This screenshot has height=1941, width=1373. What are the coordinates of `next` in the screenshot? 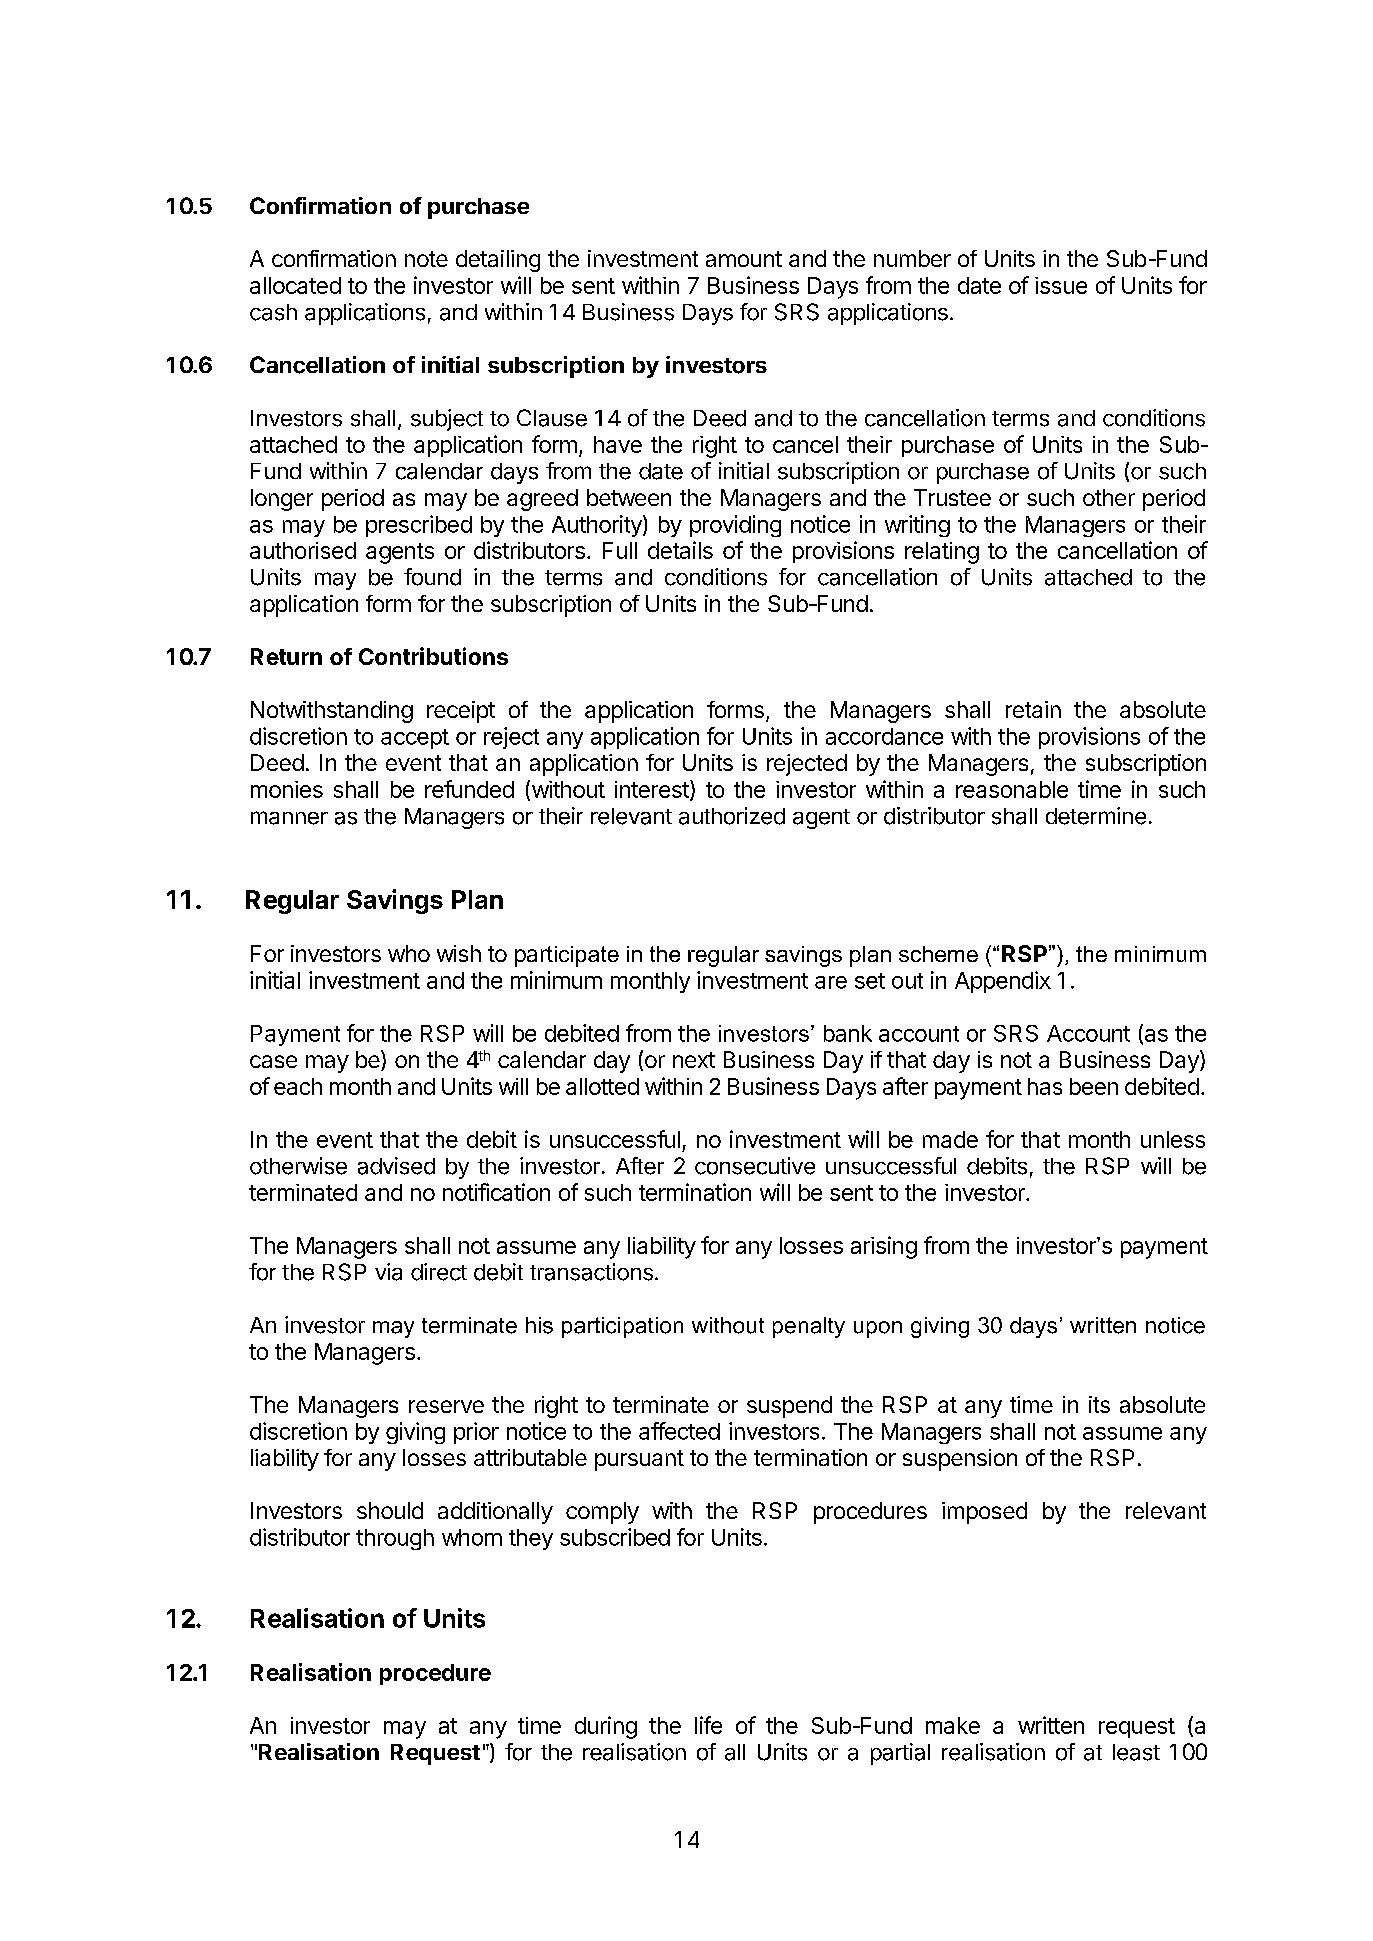 It's located at (694, 1060).
